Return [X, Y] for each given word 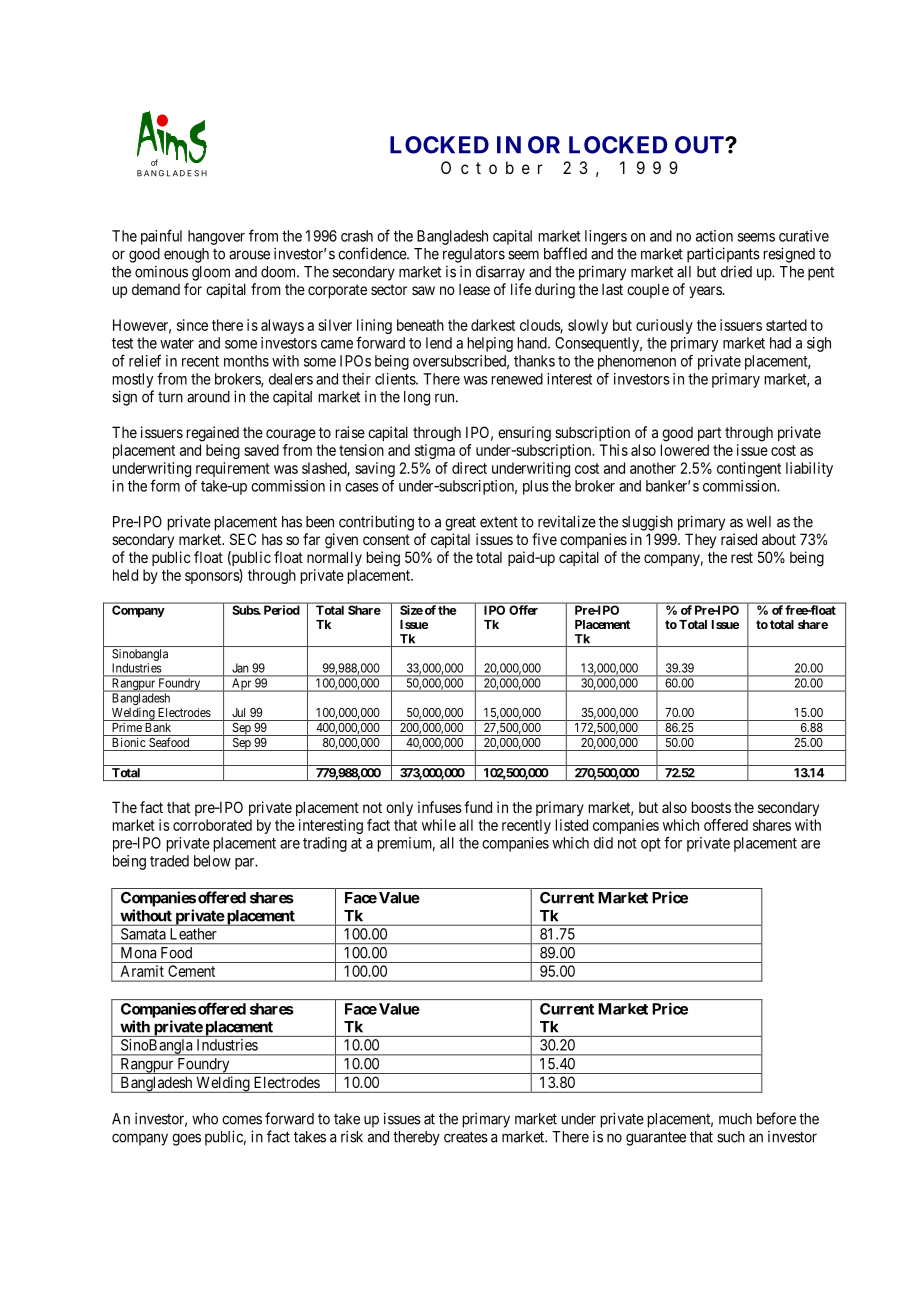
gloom [211, 273]
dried [736, 272]
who [205, 1119]
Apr [242, 685]
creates [466, 1137]
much [735, 1119]
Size [411, 610]
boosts [711, 807]
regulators [474, 255]
